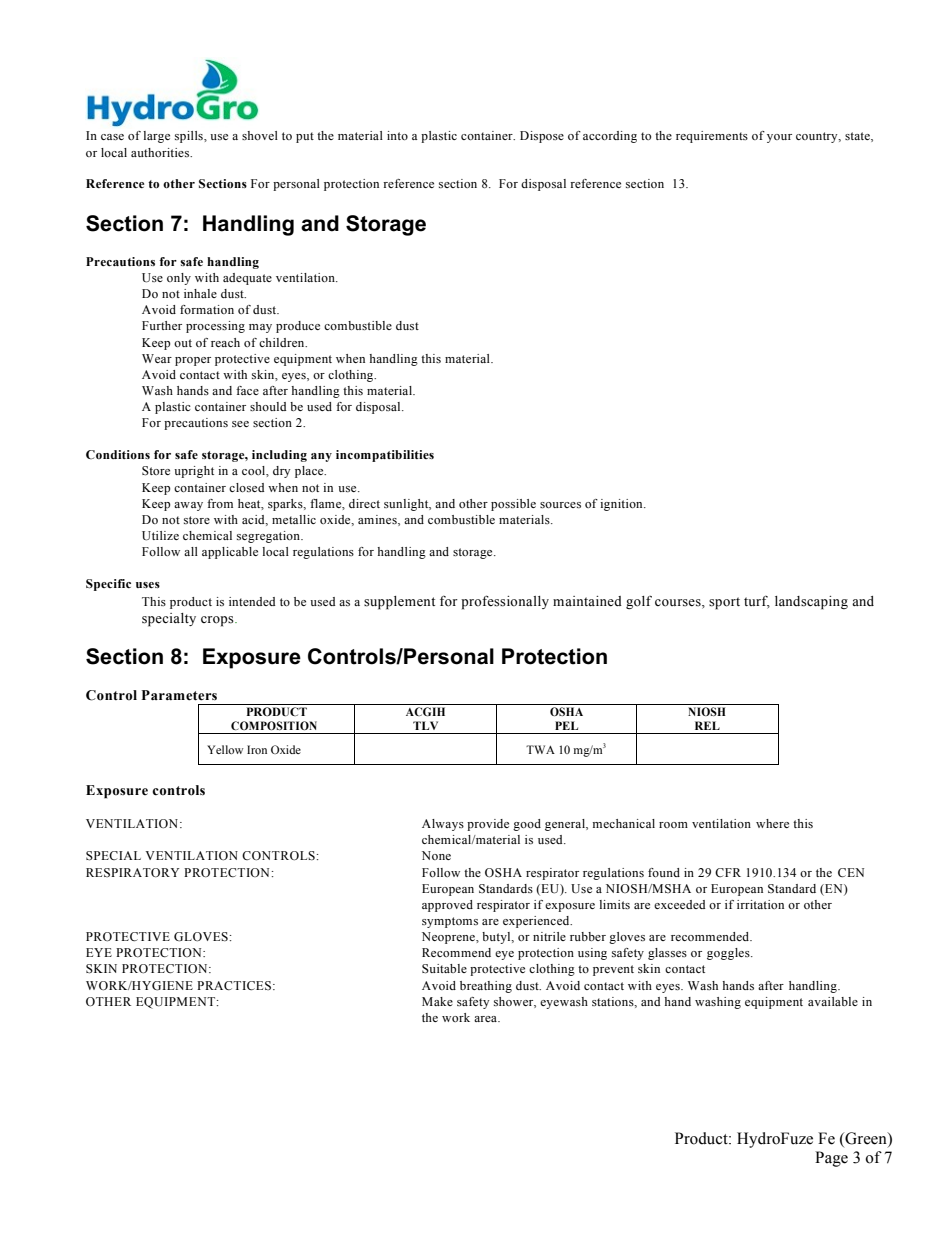 This image has width=952, height=1233. Describe the element at coordinates (385, 456) in the image. I see `incompatibilities` at that location.
